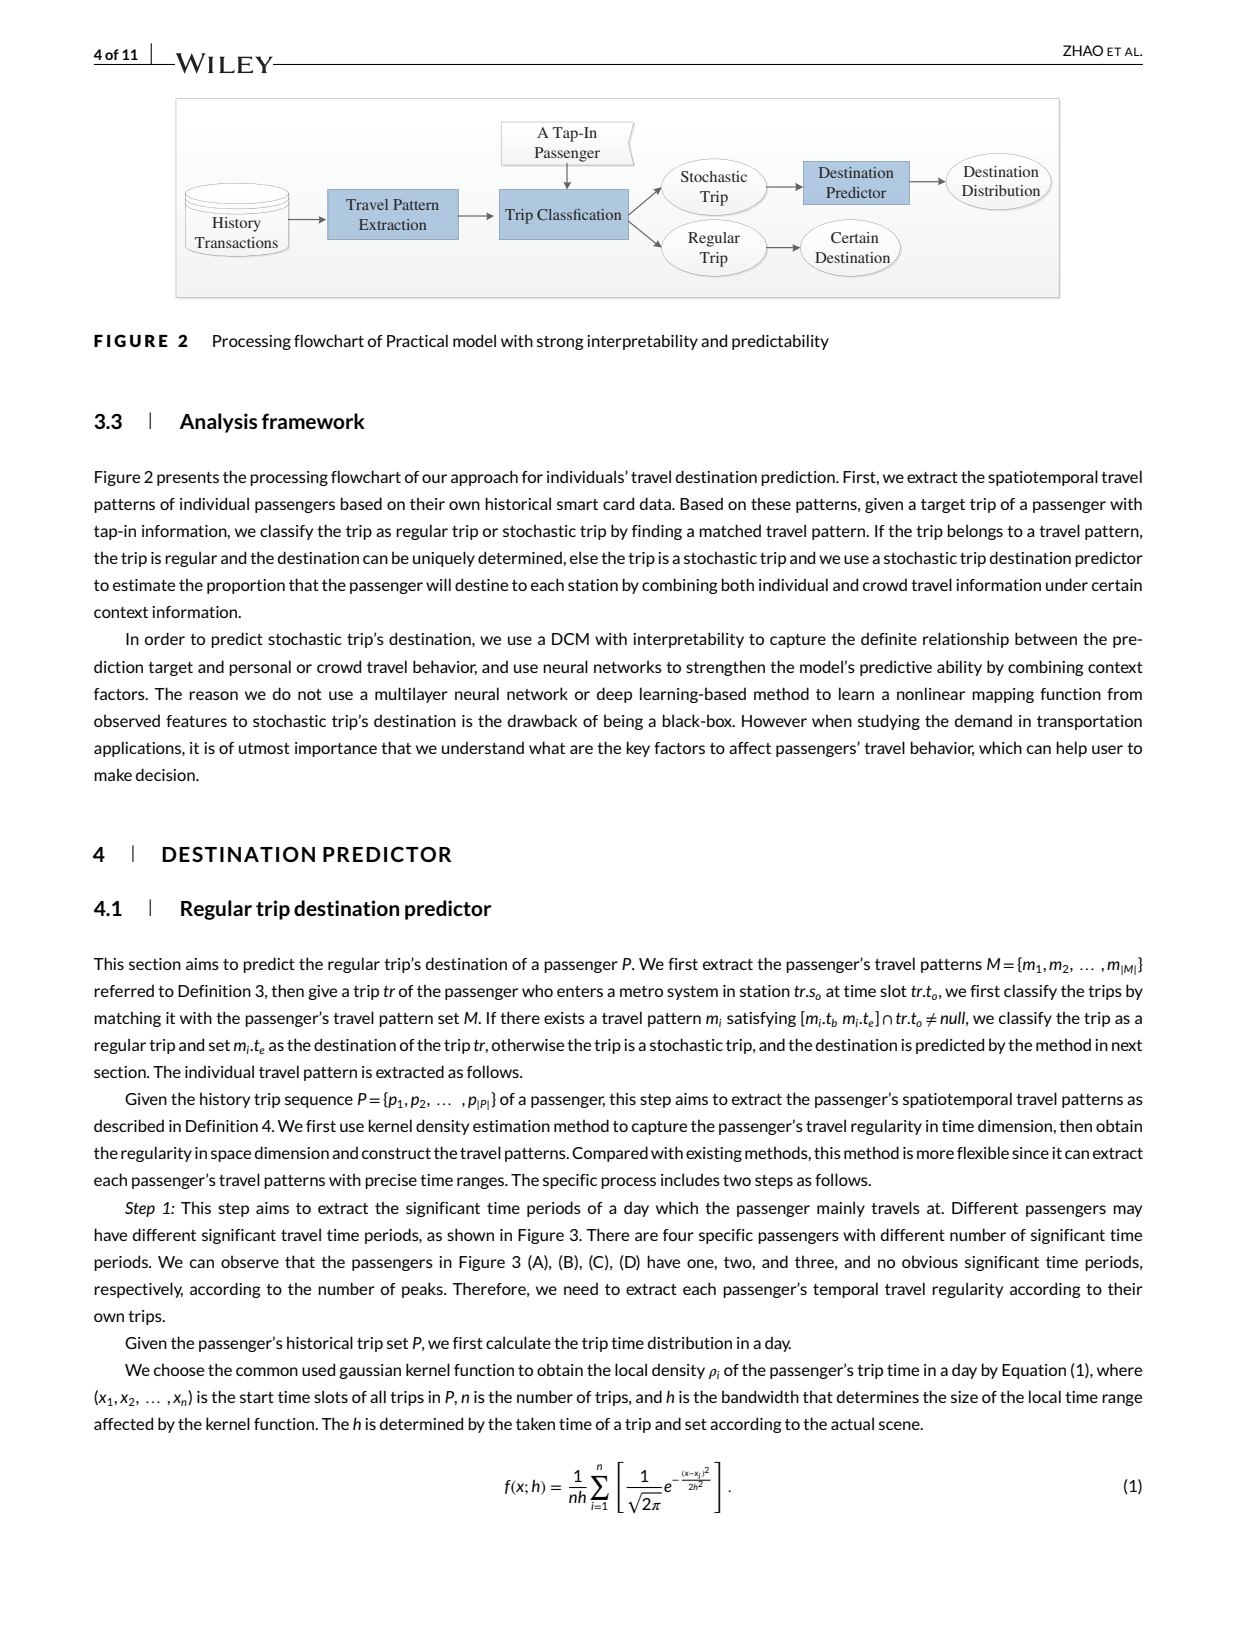 The height and width of the screenshot is (1628, 1239). Describe the element at coordinates (1083, 50) in the screenshot. I see `ZHAO` at that location.
